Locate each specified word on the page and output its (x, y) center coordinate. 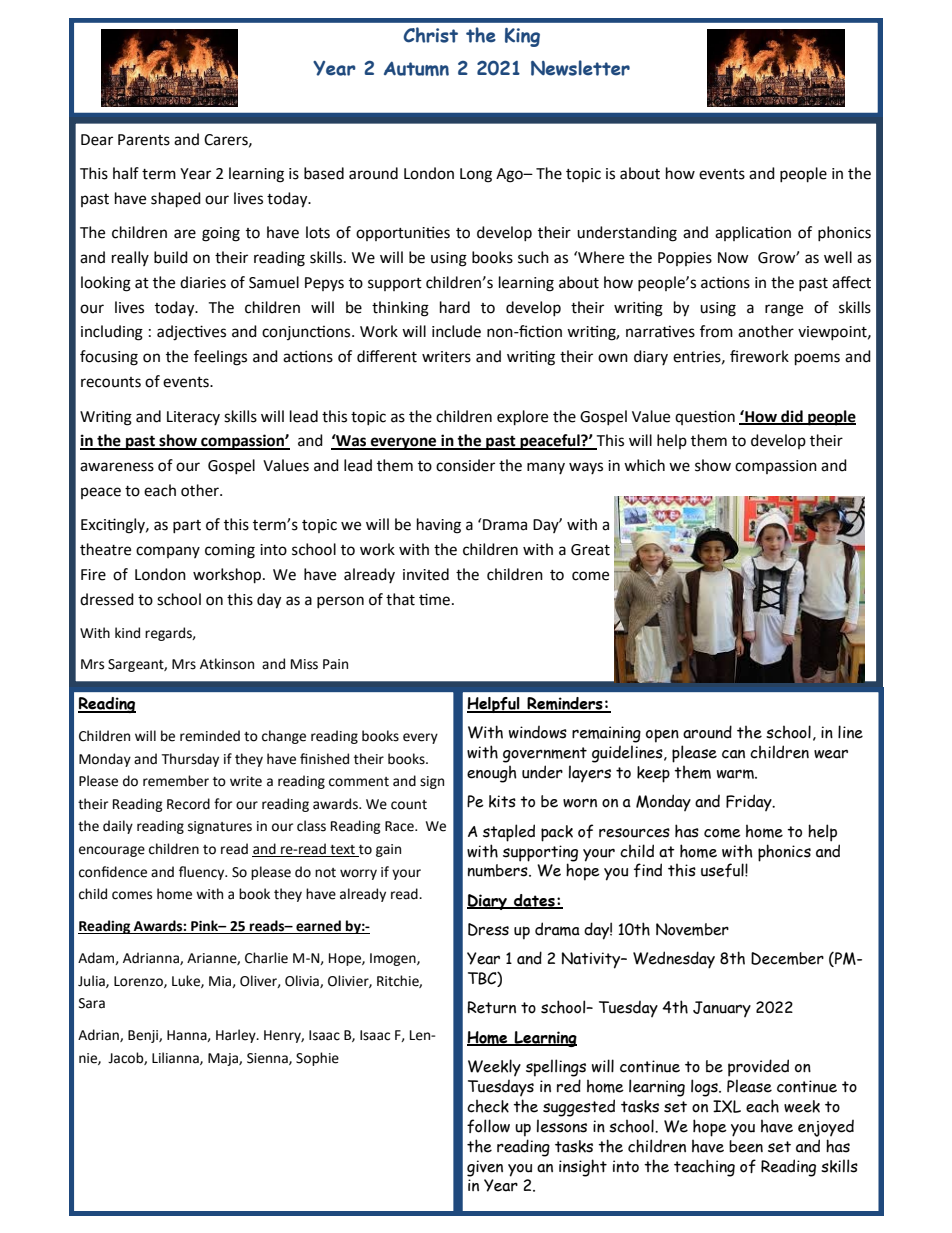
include (456, 331)
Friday (750, 802)
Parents (144, 140)
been (746, 1146)
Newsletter (580, 68)
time (434, 599)
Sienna (268, 1059)
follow (488, 1126)
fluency (203, 873)
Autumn (416, 68)
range (784, 310)
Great (590, 550)
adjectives (191, 333)
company (168, 552)
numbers (499, 870)
